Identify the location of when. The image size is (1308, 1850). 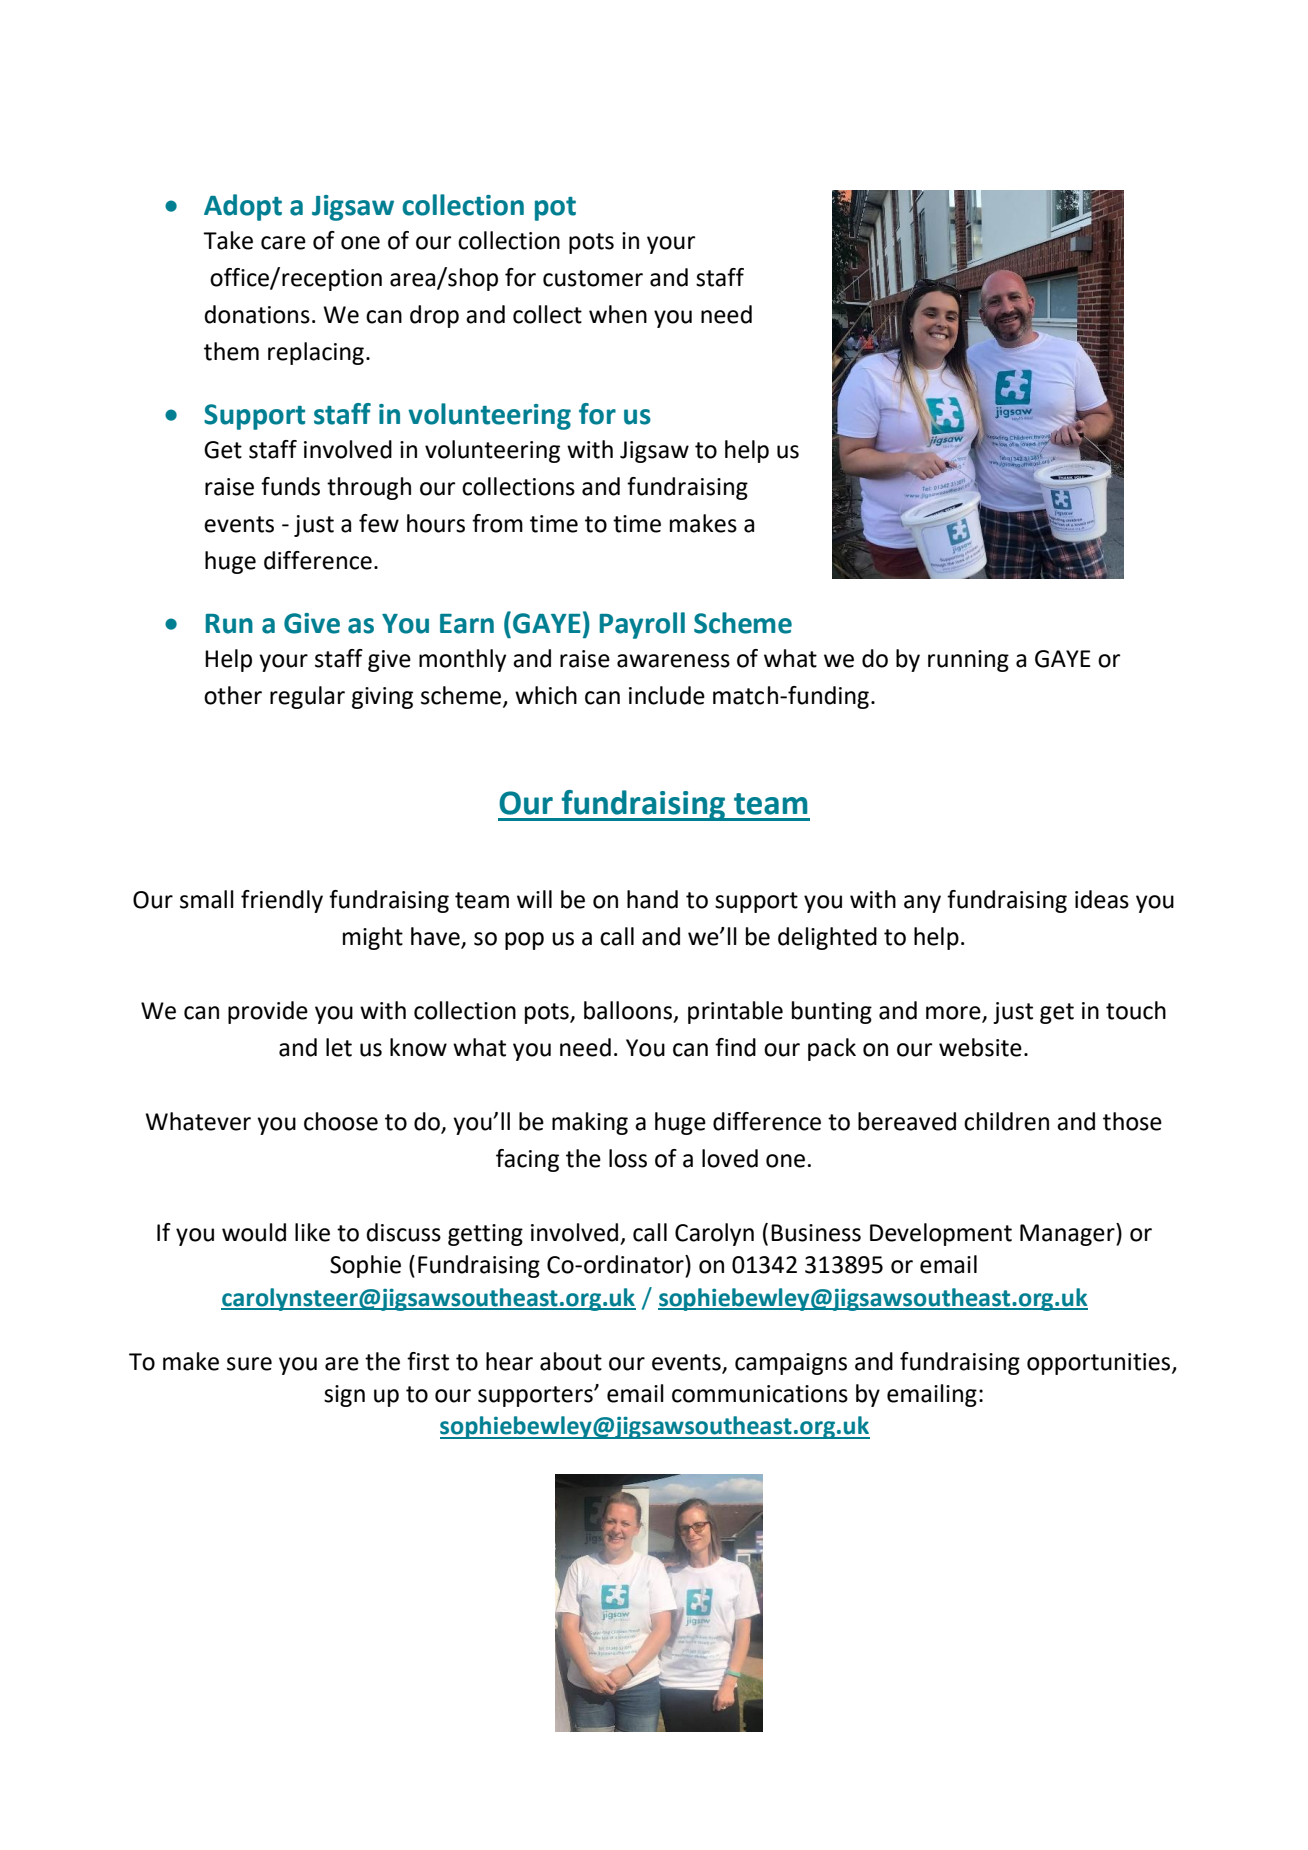
(618, 314).
